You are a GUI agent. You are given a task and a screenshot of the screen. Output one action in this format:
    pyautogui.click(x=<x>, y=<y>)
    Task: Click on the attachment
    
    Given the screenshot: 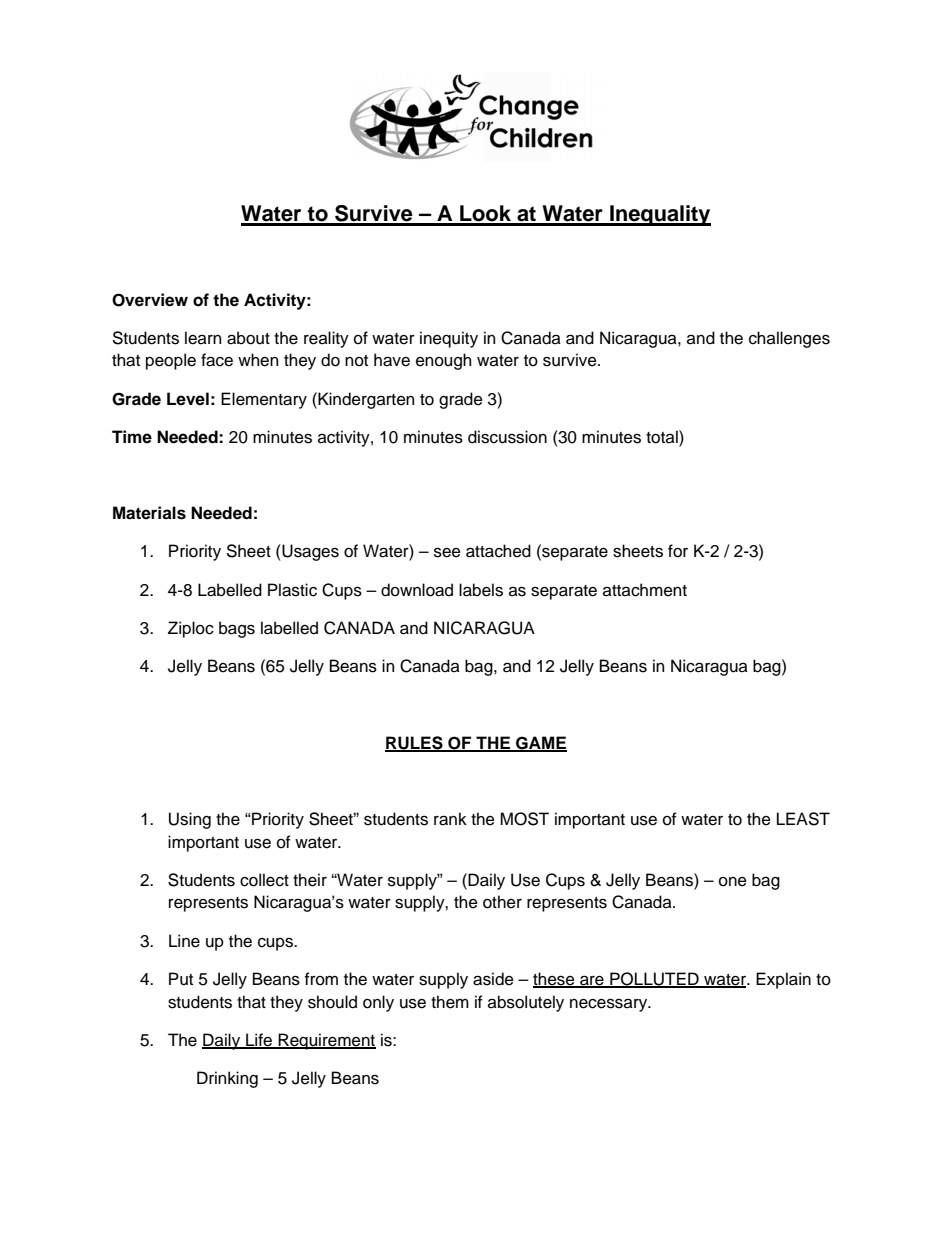 What is the action you would take?
    pyautogui.click(x=645, y=590)
